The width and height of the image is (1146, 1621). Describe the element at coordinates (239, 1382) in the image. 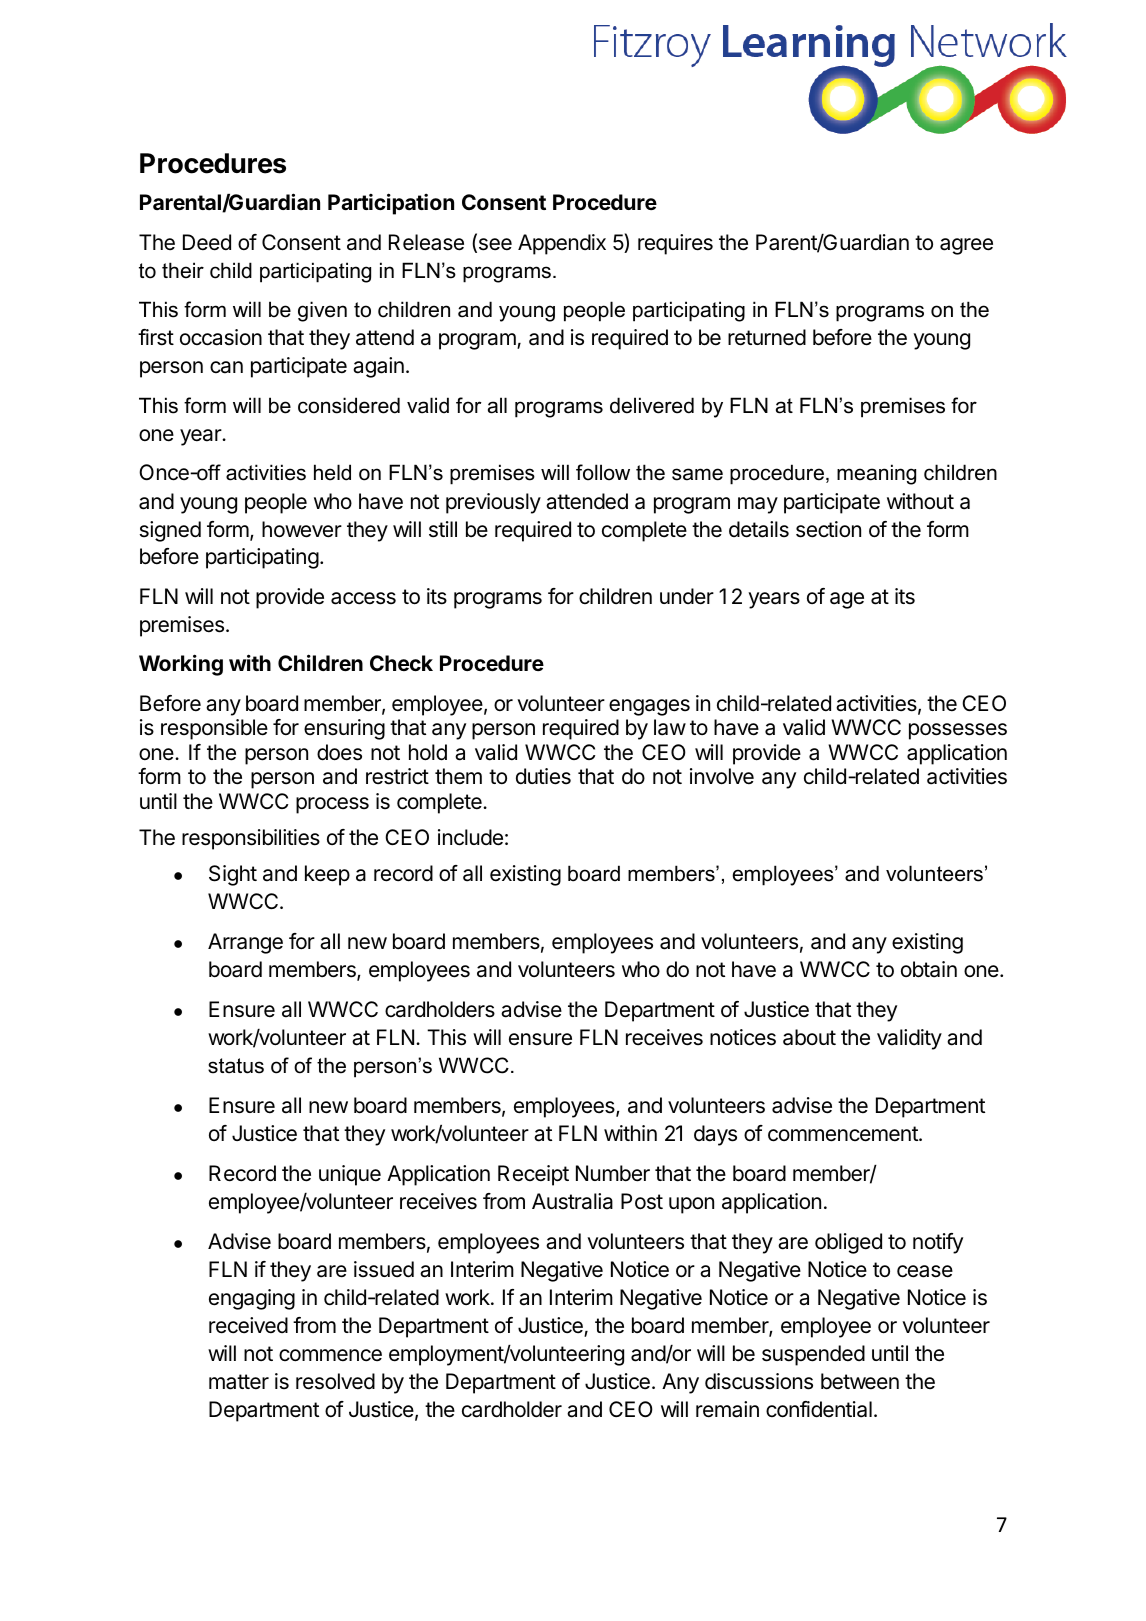

I see `matter` at that location.
